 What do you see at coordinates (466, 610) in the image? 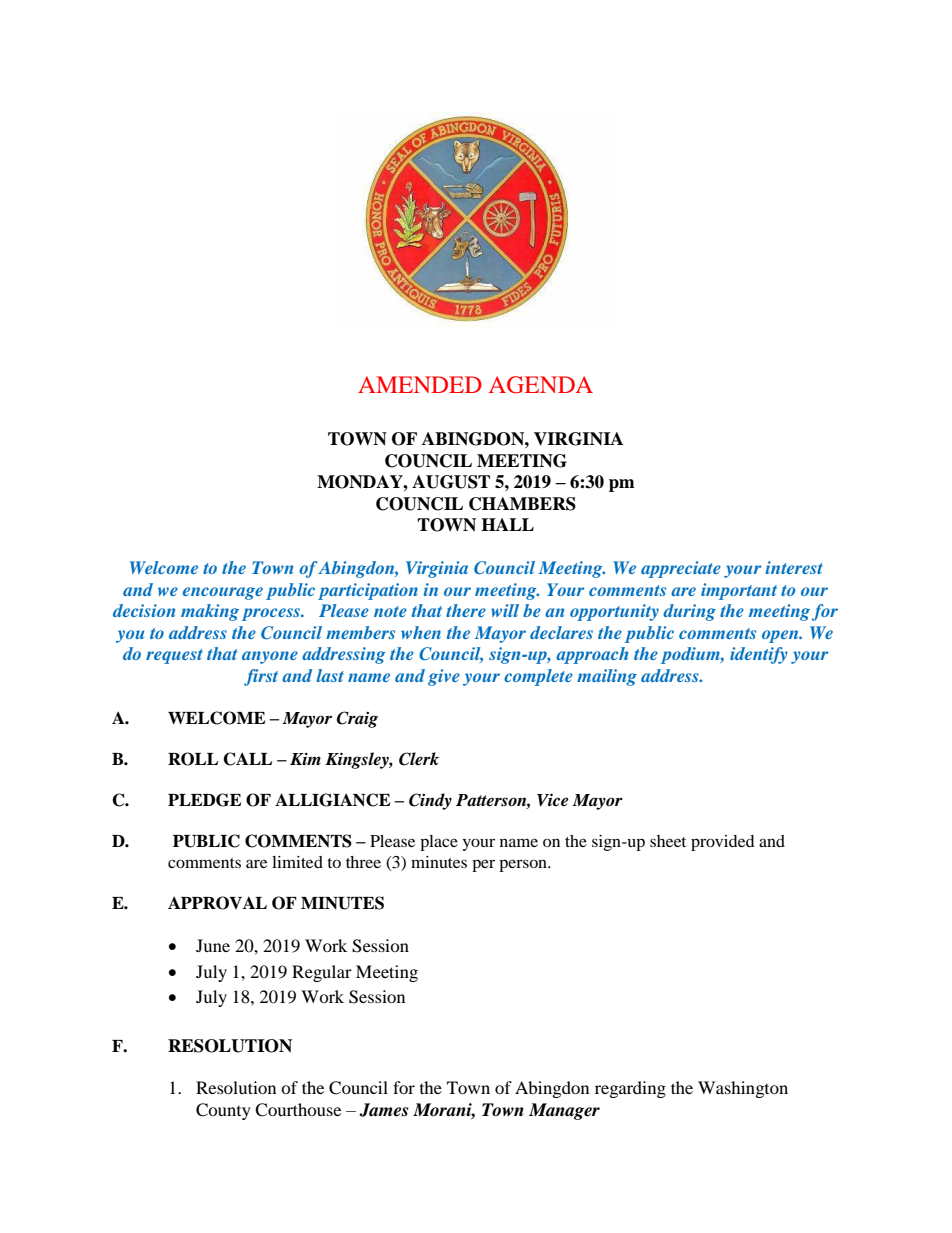
I see `there` at bounding box center [466, 610].
